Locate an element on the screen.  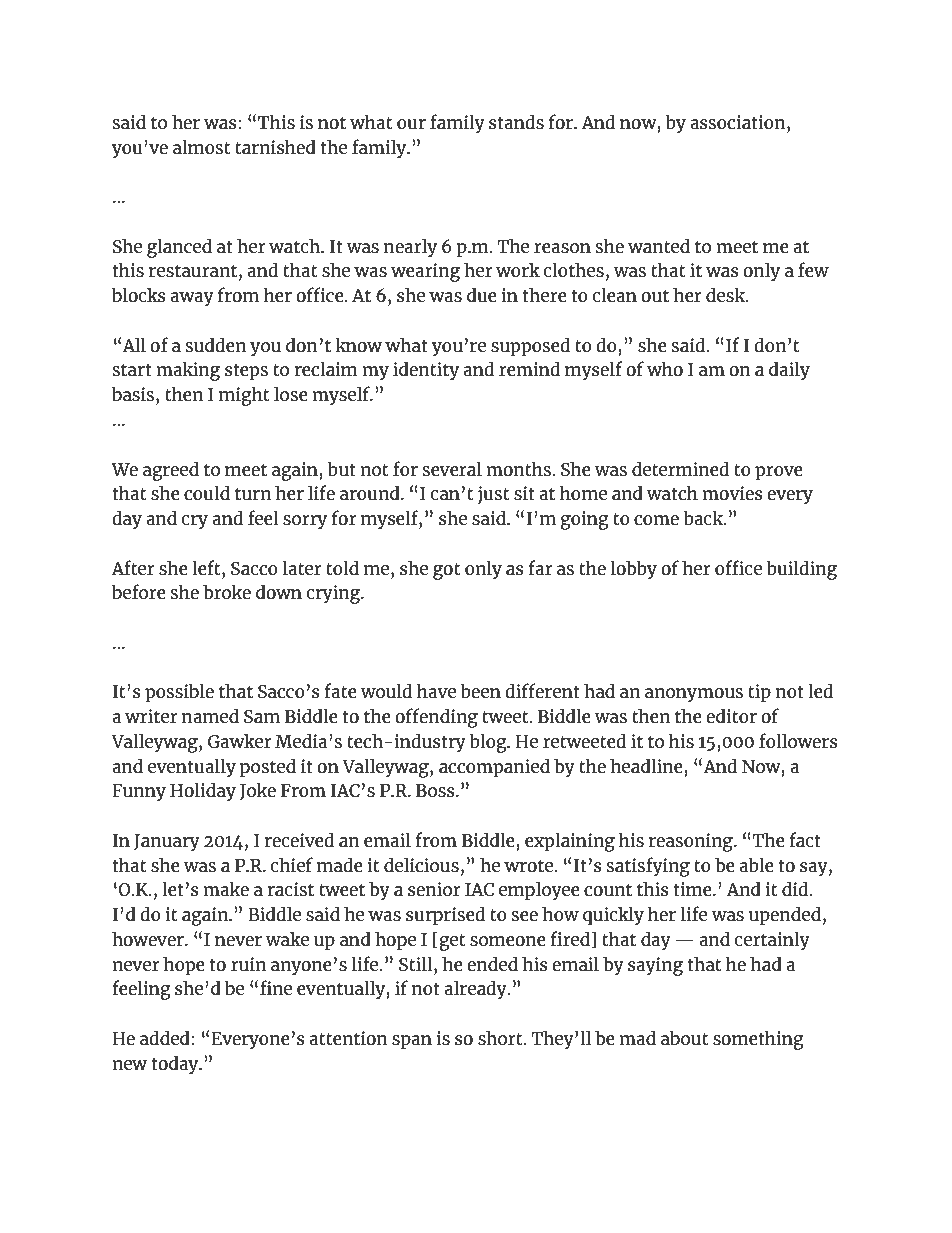
agreed is located at coordinates (171, 471).
